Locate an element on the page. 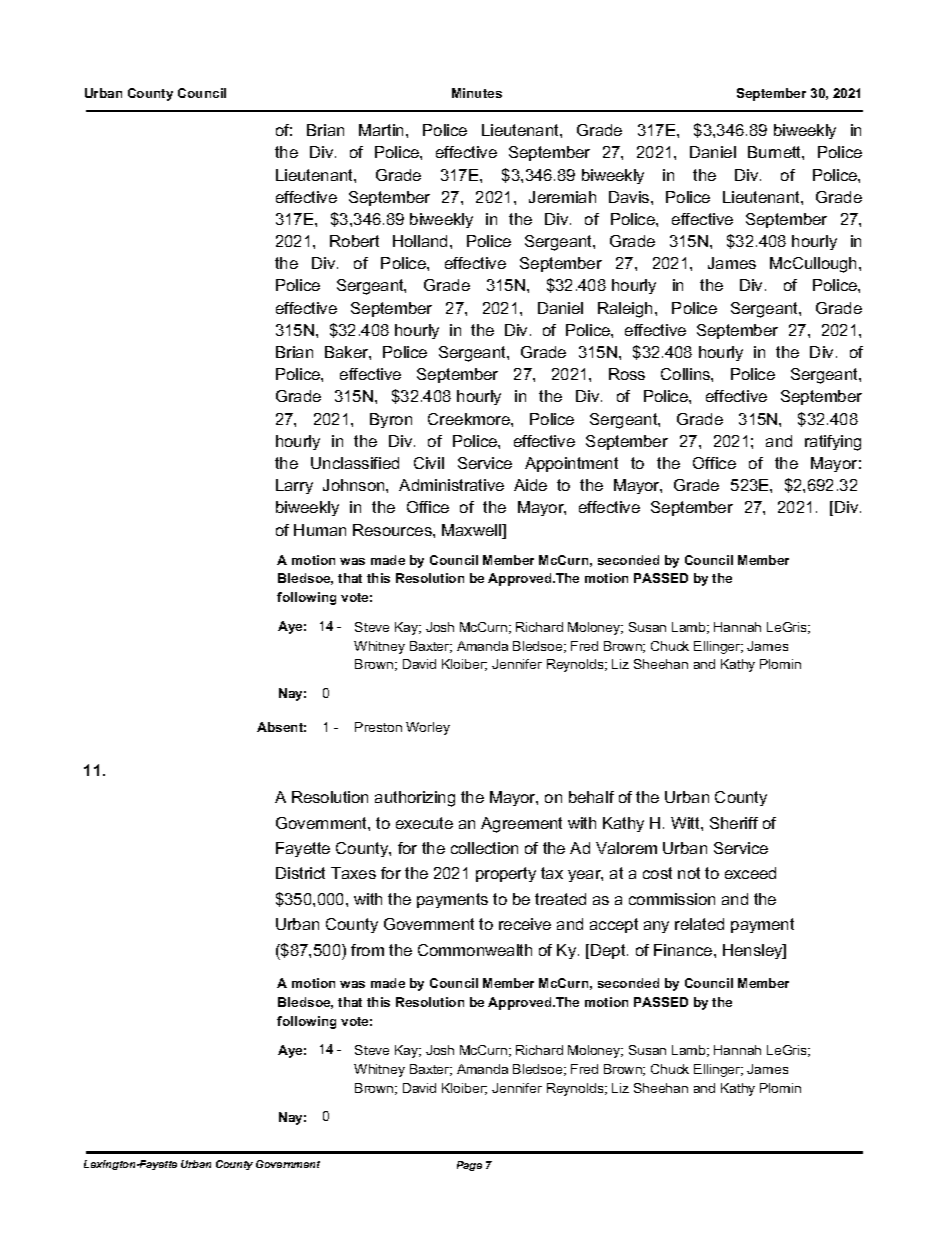 This document has height=1233, width=952. Appointment is located at coordinates (571, 464).
